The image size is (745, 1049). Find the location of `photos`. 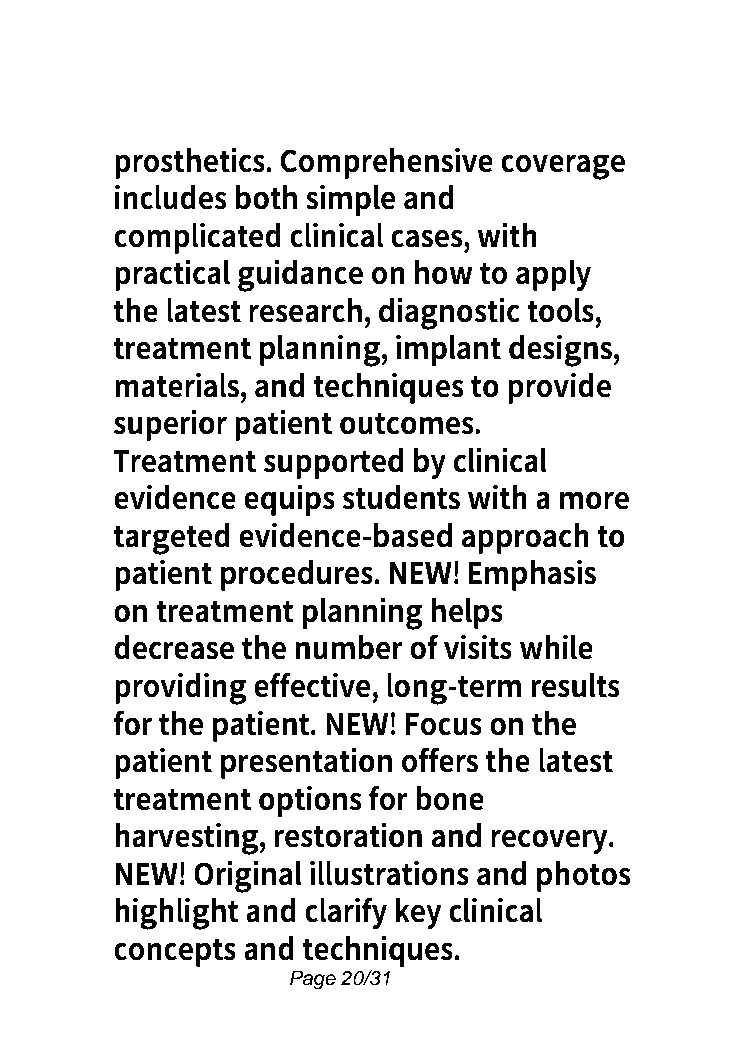

photos is located at coordinates (584, 876).
